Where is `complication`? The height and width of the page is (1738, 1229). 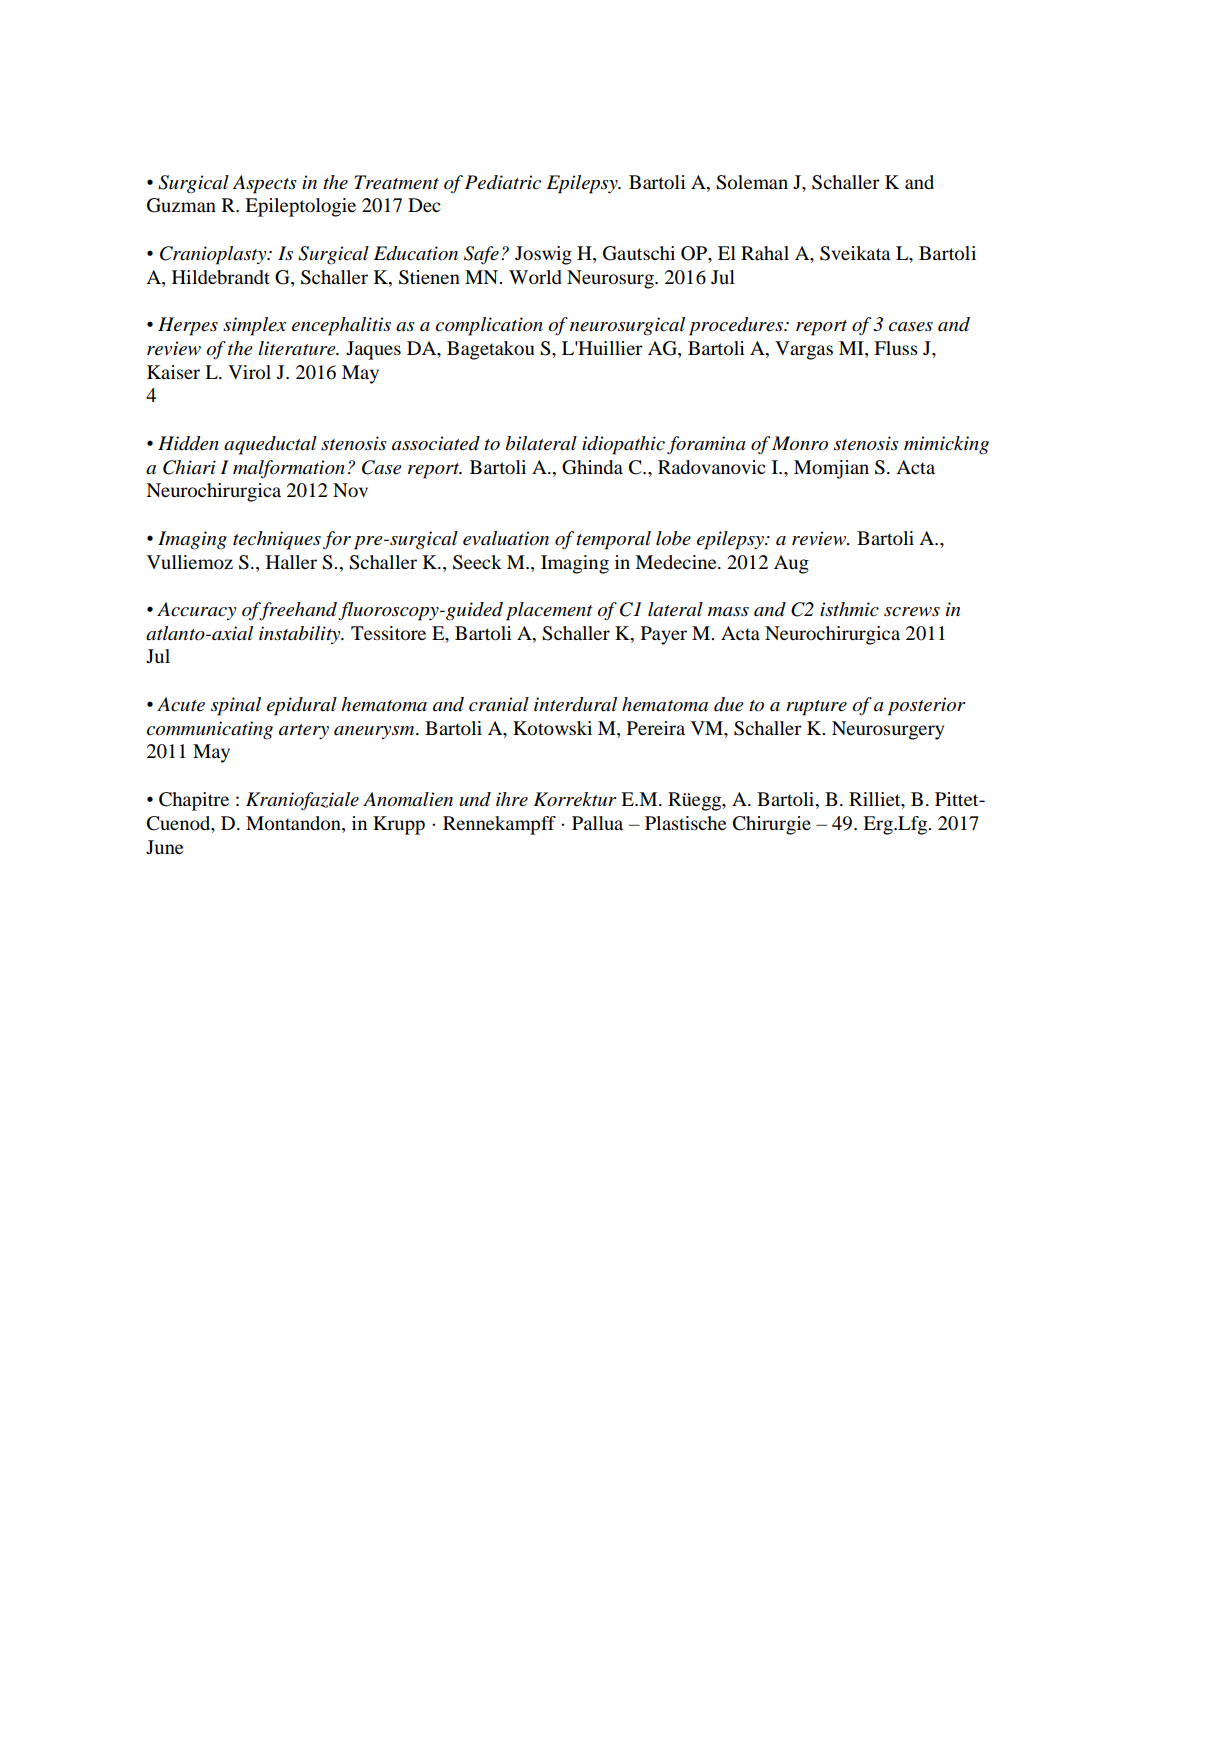 complication is located at coordinates (489, 326).
